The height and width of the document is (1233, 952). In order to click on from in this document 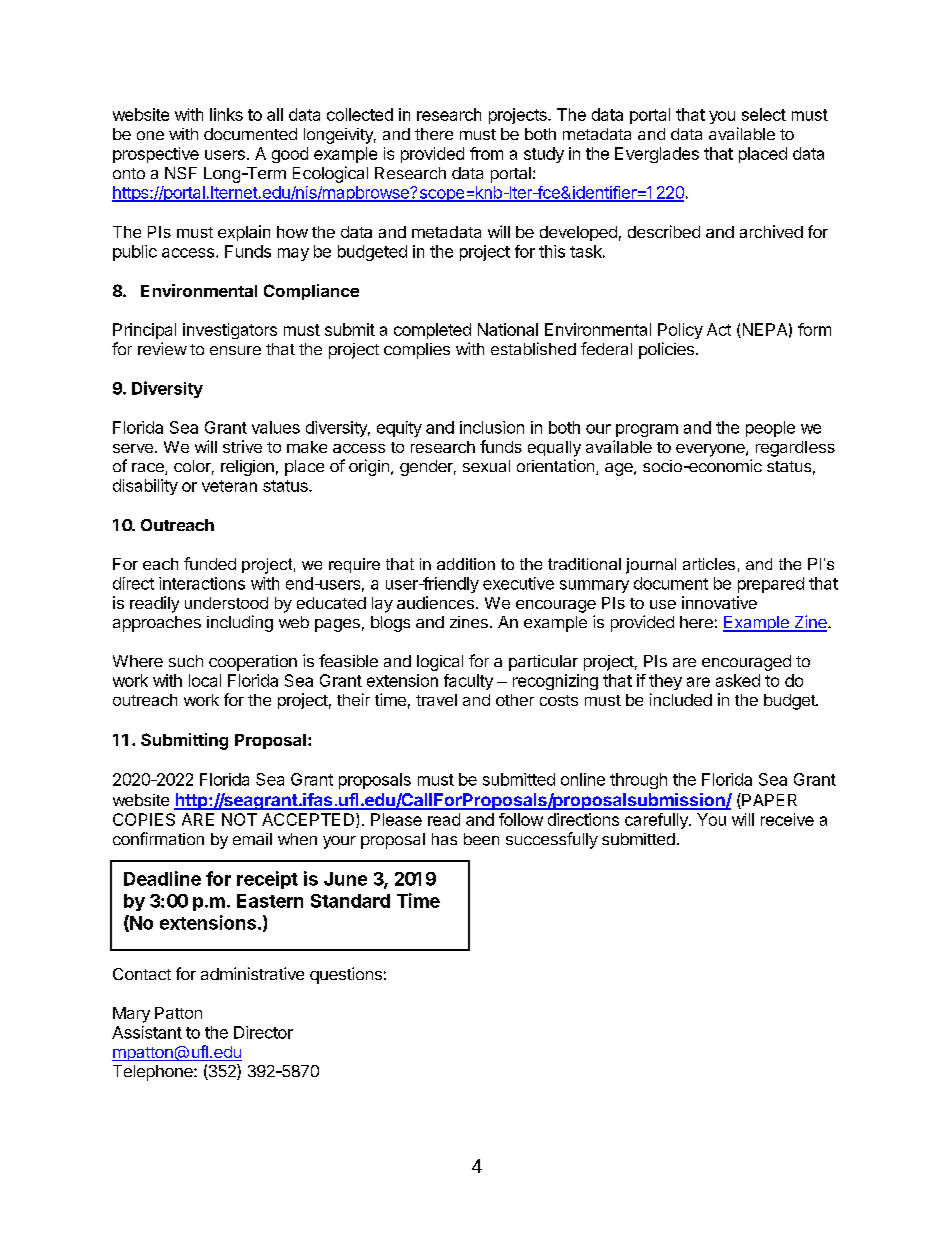, I will do `click(486, 153)`.
